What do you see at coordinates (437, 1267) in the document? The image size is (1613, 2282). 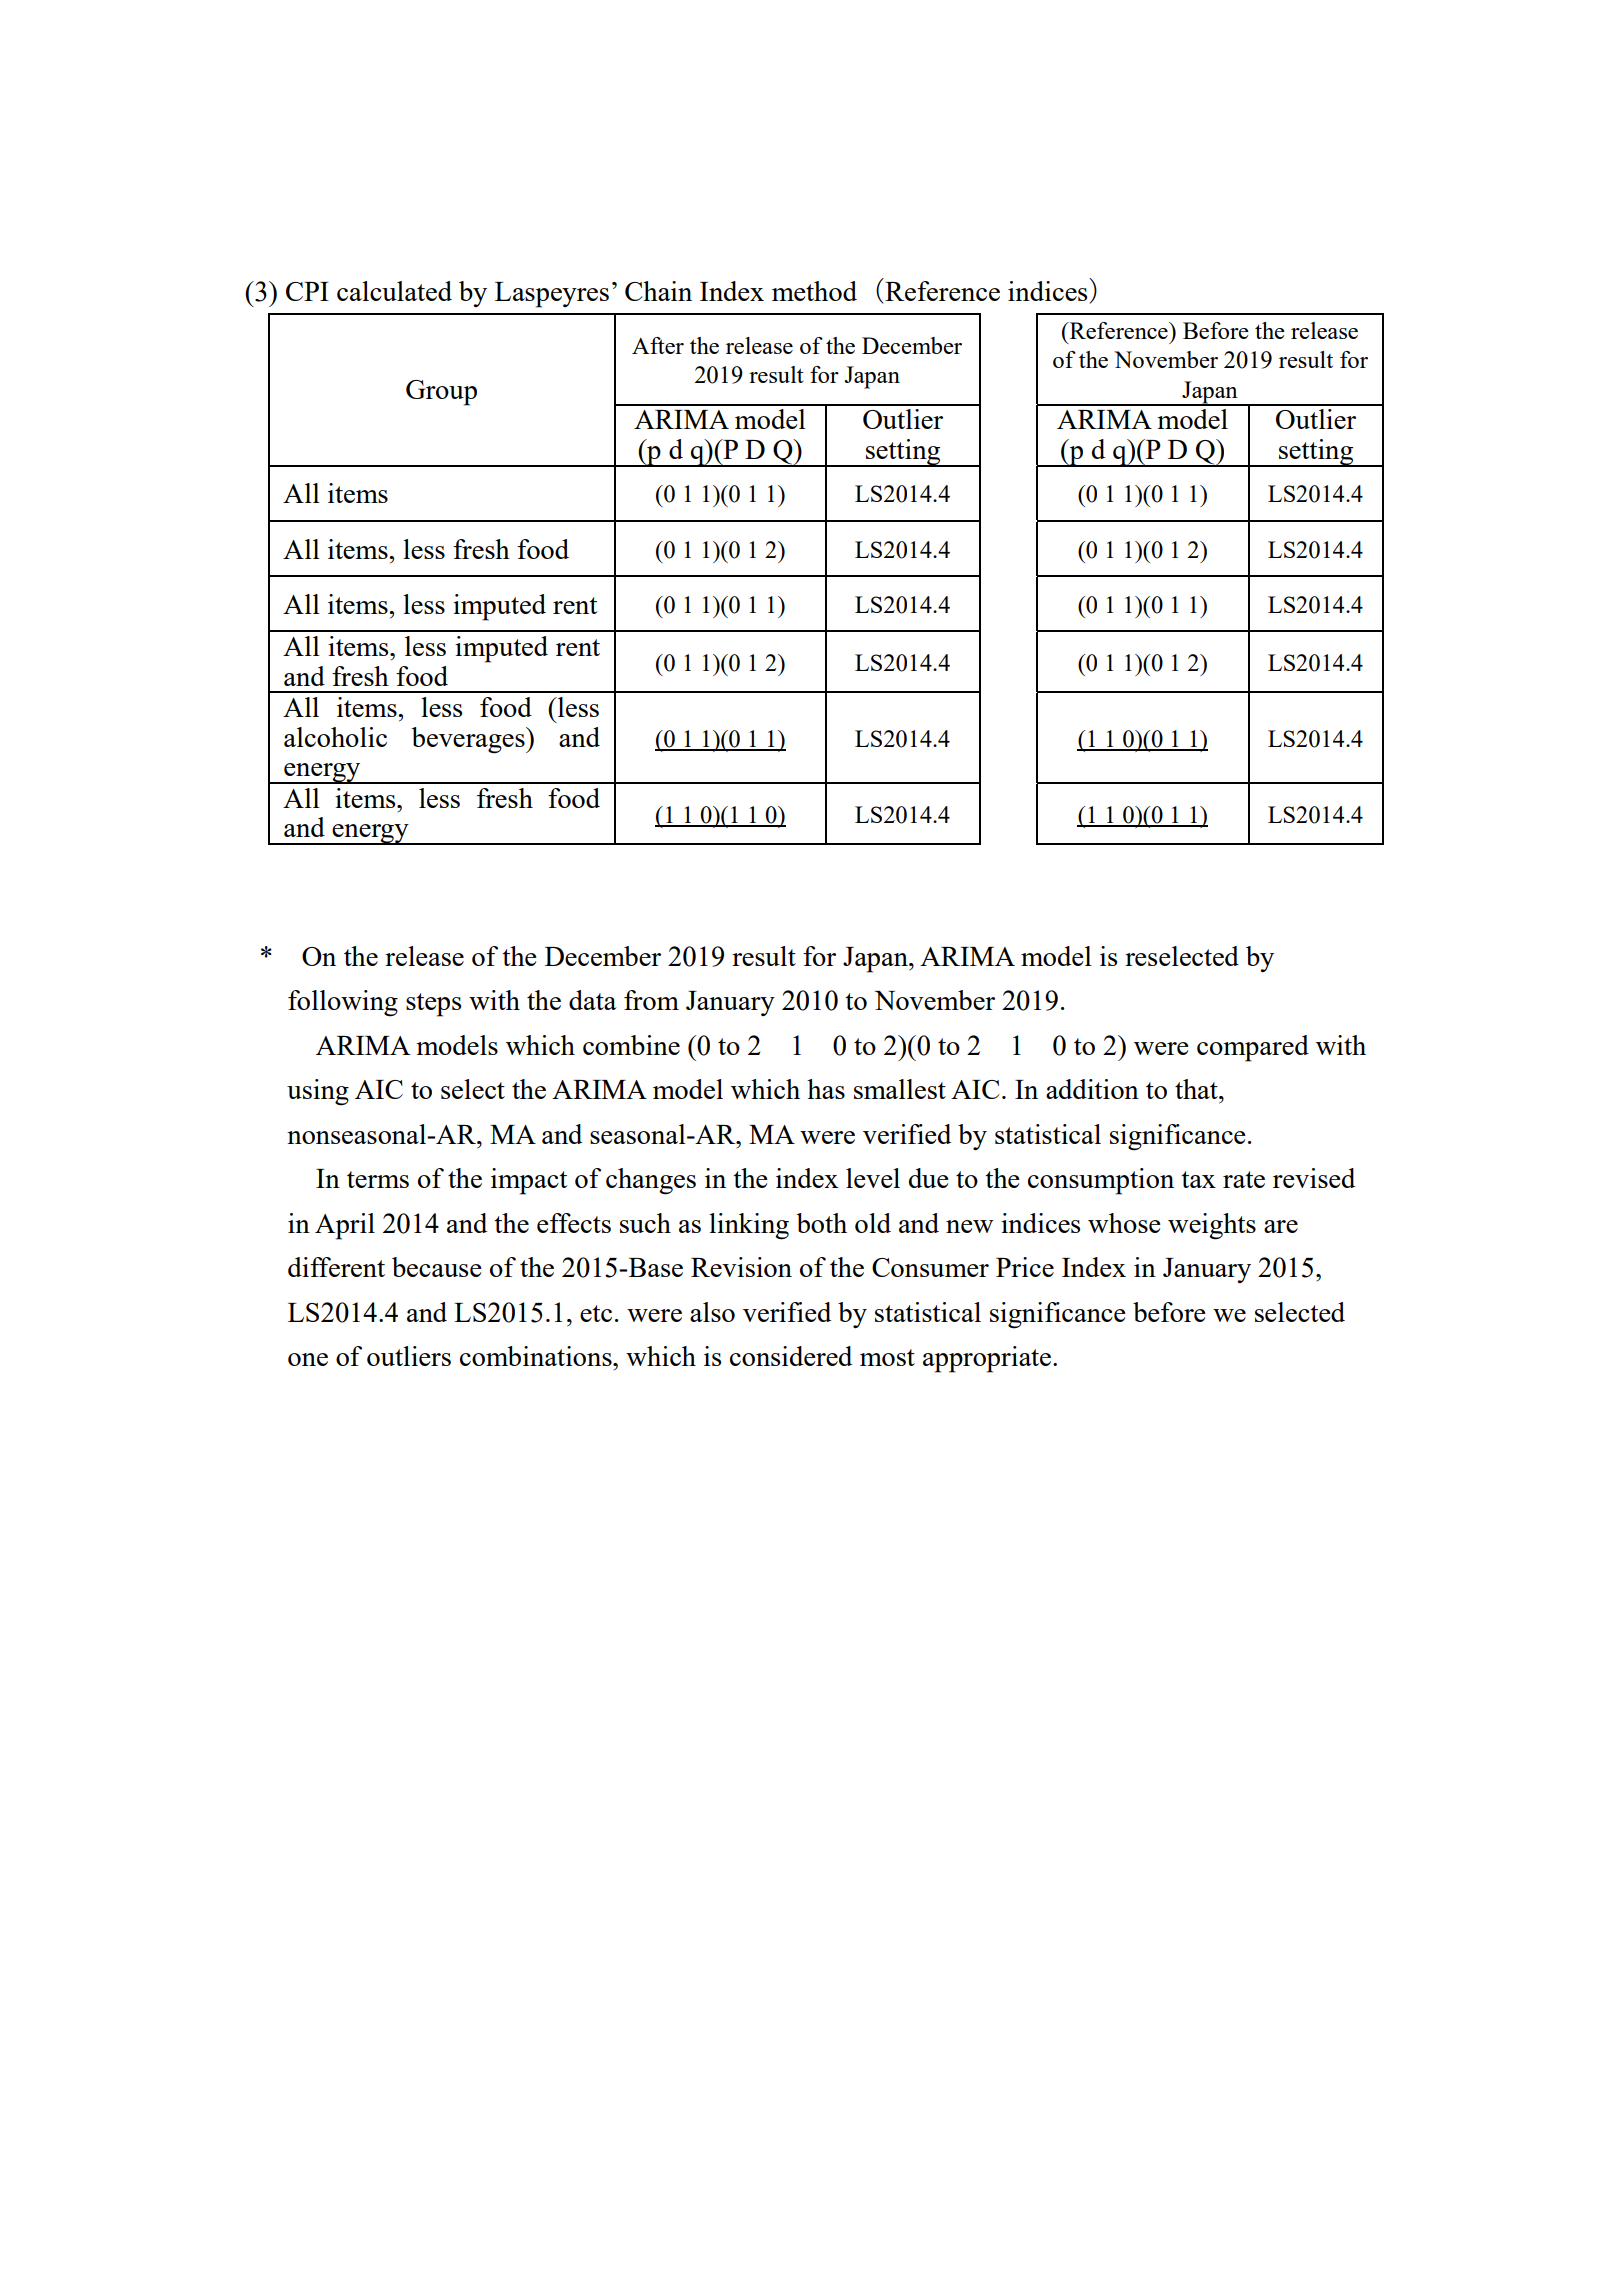 I see `because` at bounding box center [437, 1267].
